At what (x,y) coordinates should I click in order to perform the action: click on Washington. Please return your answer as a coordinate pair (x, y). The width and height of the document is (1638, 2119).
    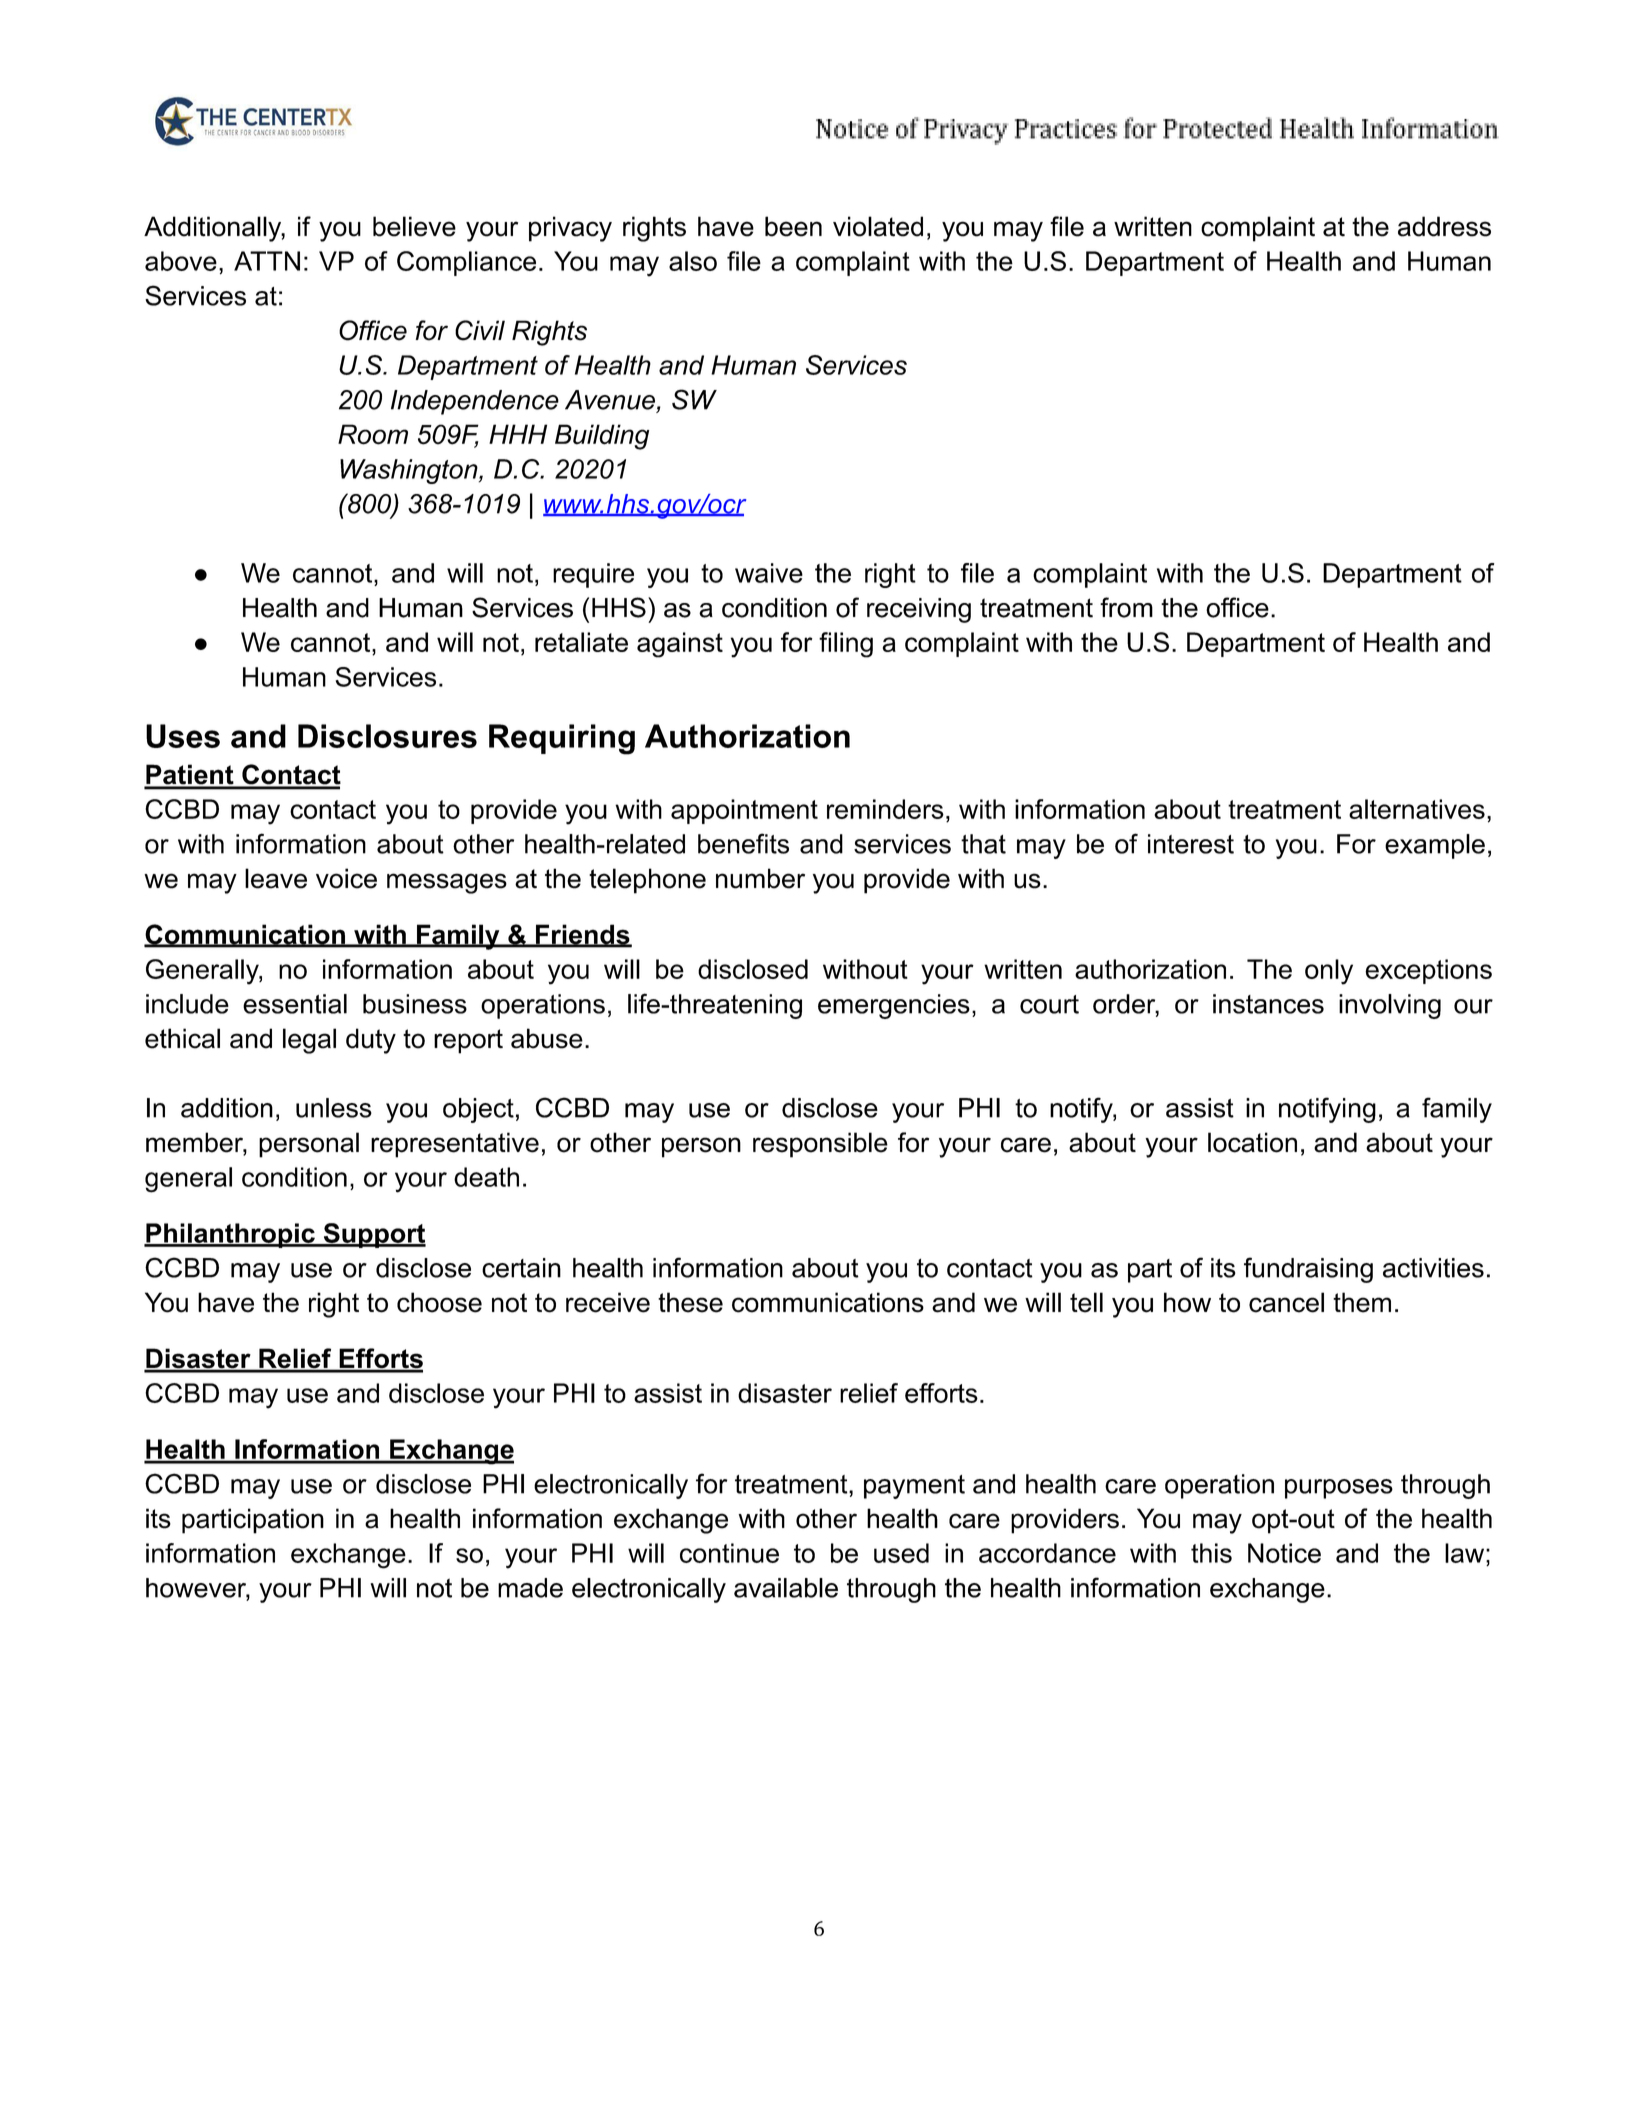
    Looking at the image, I should click on (410, 471).
